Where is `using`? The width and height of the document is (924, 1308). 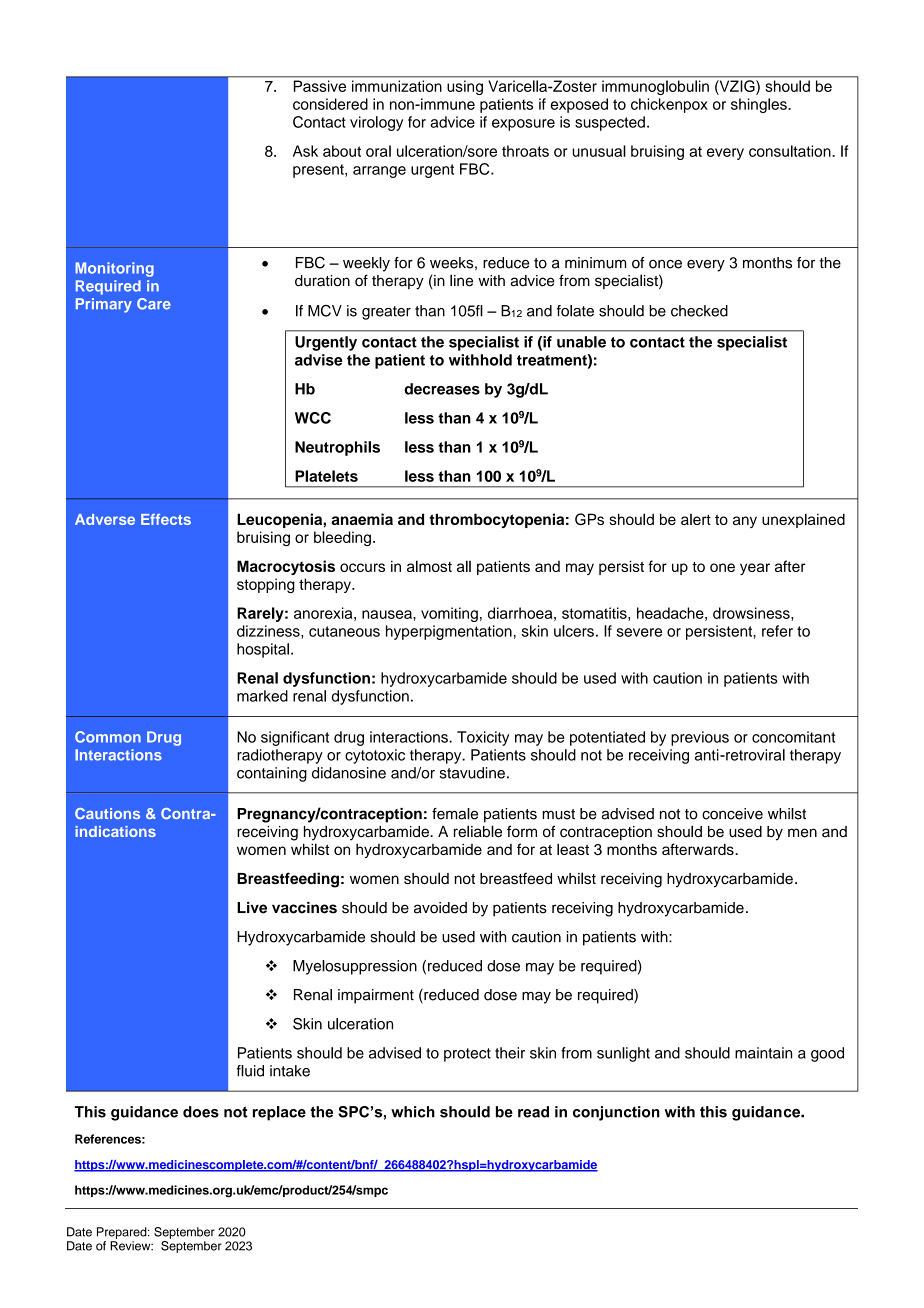 using is located at coordinates (465, 87).
